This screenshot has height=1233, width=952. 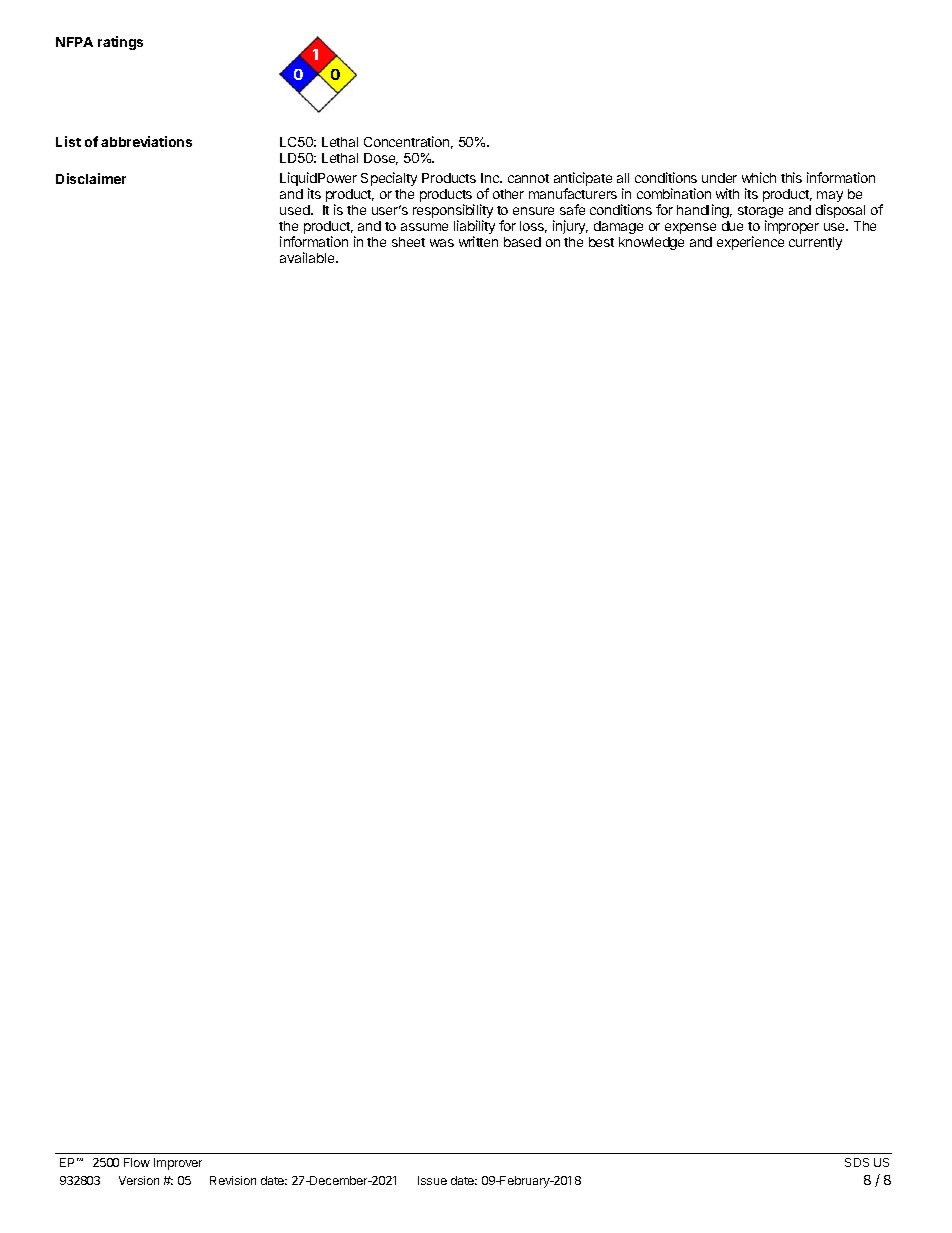 What do you see at coordinates (432, 1180) in the screenshot?
I see `Issue` at bounding box center [432, 1180].
